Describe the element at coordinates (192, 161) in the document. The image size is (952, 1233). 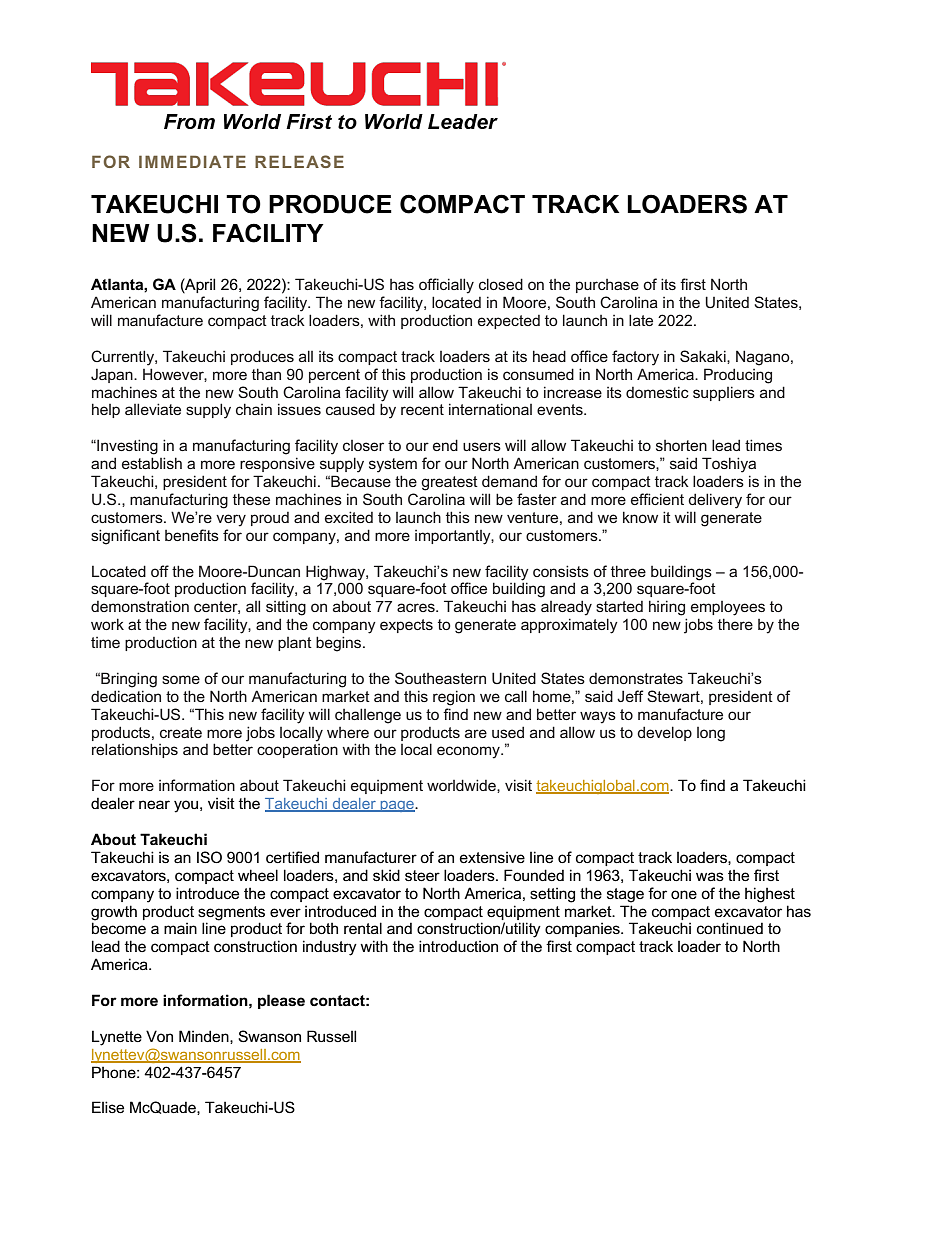
I see `IMMEDIATE` at that location.
